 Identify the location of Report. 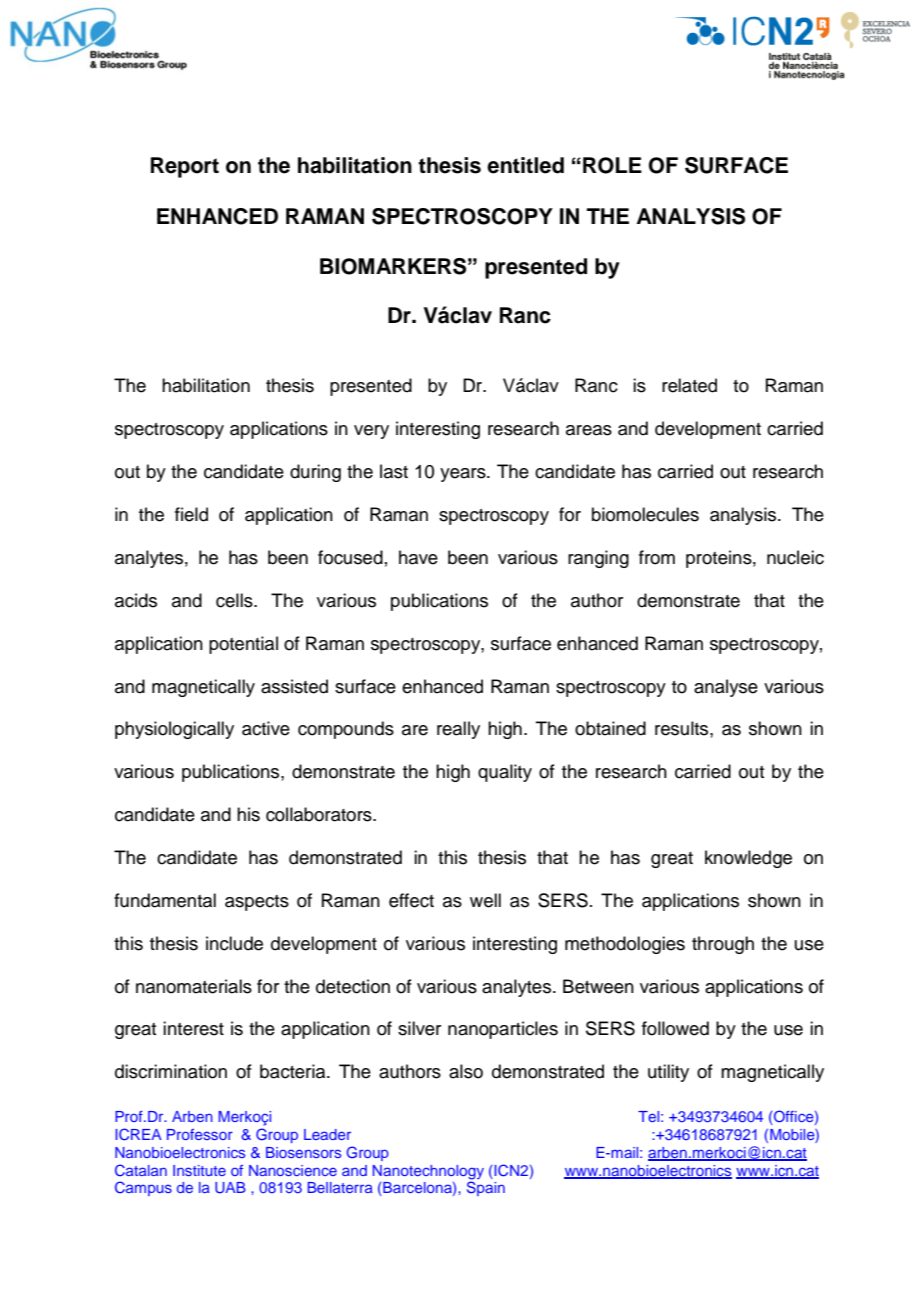
(185, 167).
